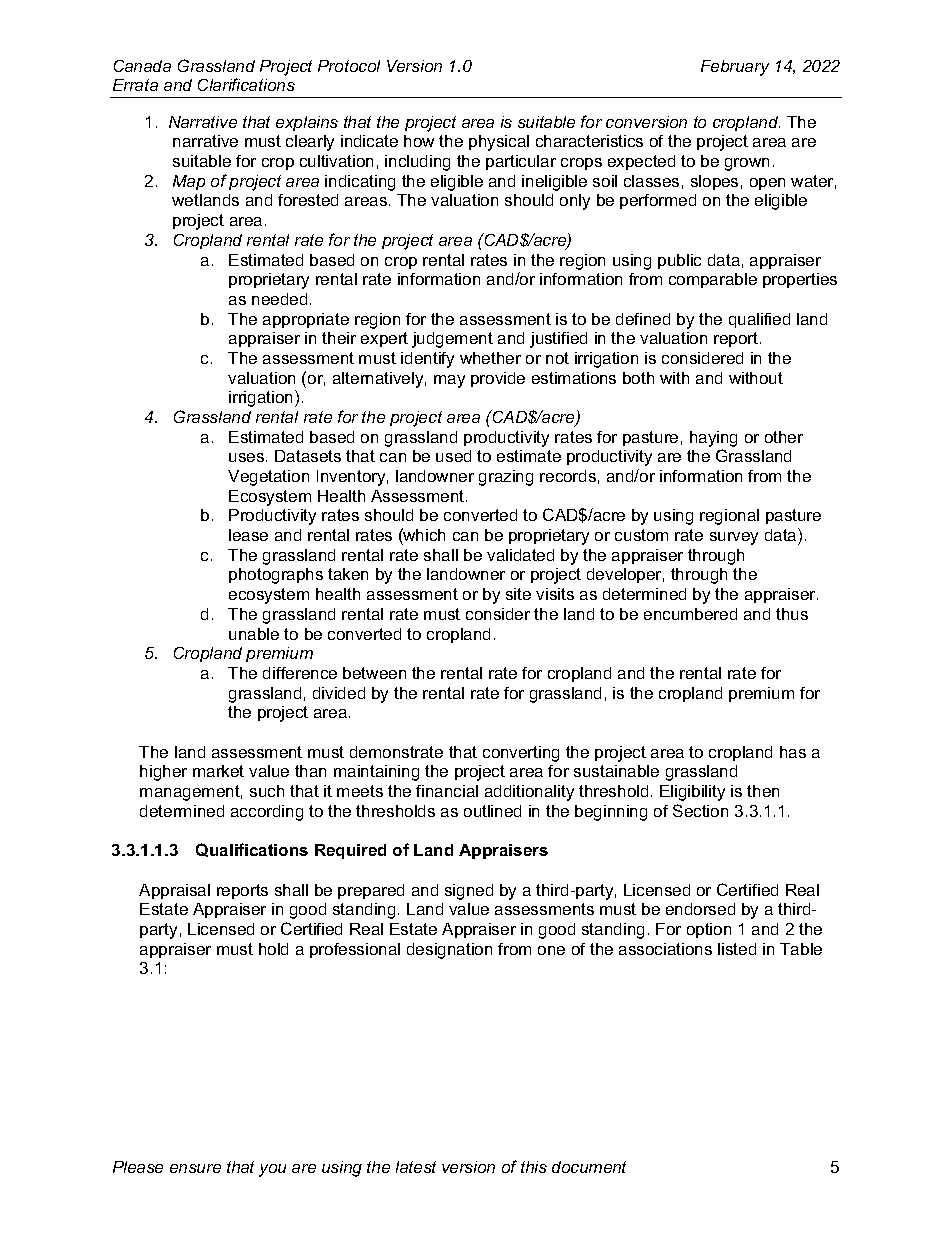  I want to click on Clarifications, so click(246, 84).
